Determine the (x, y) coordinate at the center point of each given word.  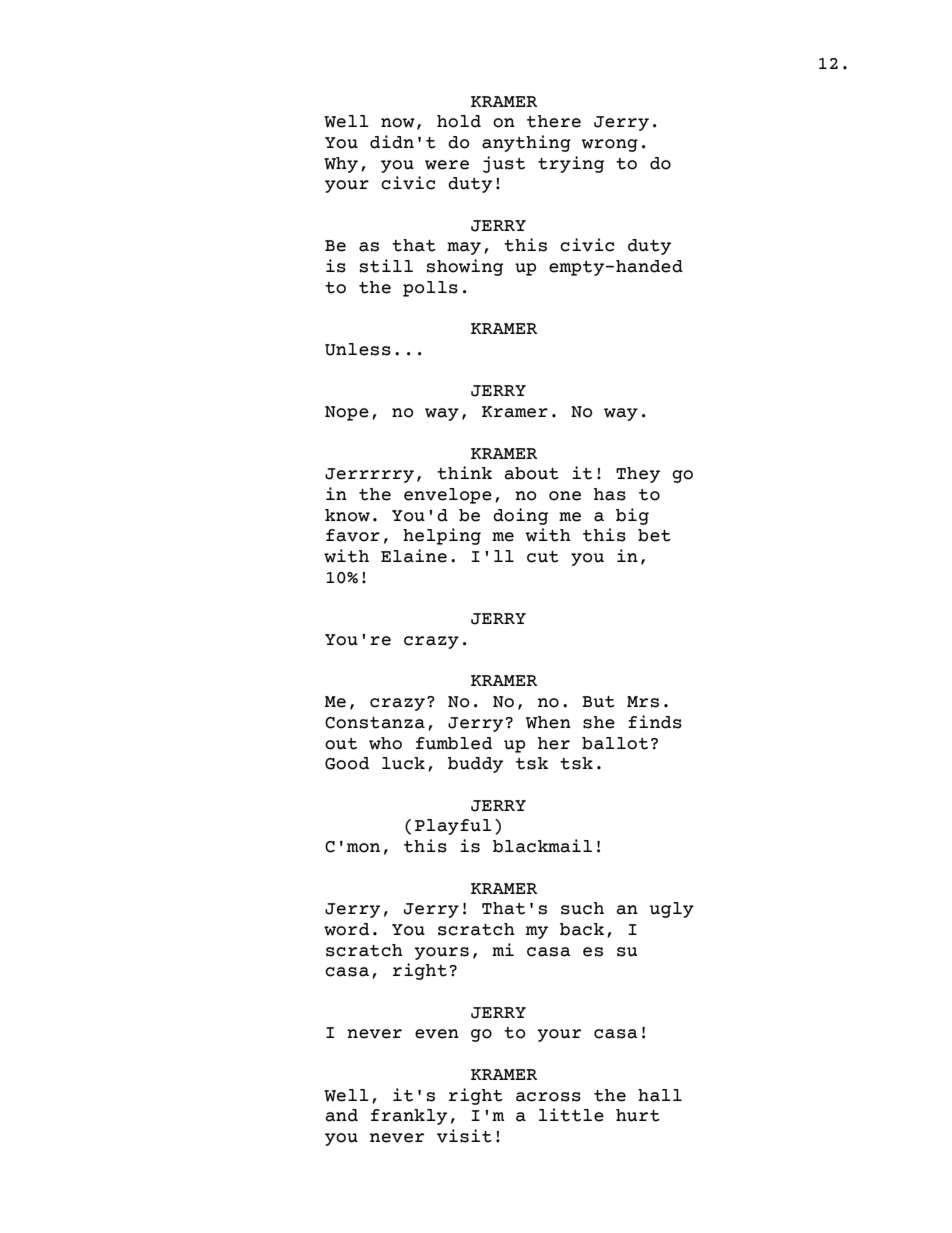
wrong (610, 145)
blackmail (542, 846)
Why (341, 165)
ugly (672, 910)
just (504, 164)
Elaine (414, 556)
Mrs (643, 702)
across (548, 1097)
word (346, 929)
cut (543, 557)
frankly (409, 1117)
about (531, 473)
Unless (358, 349)
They (638, 475)
